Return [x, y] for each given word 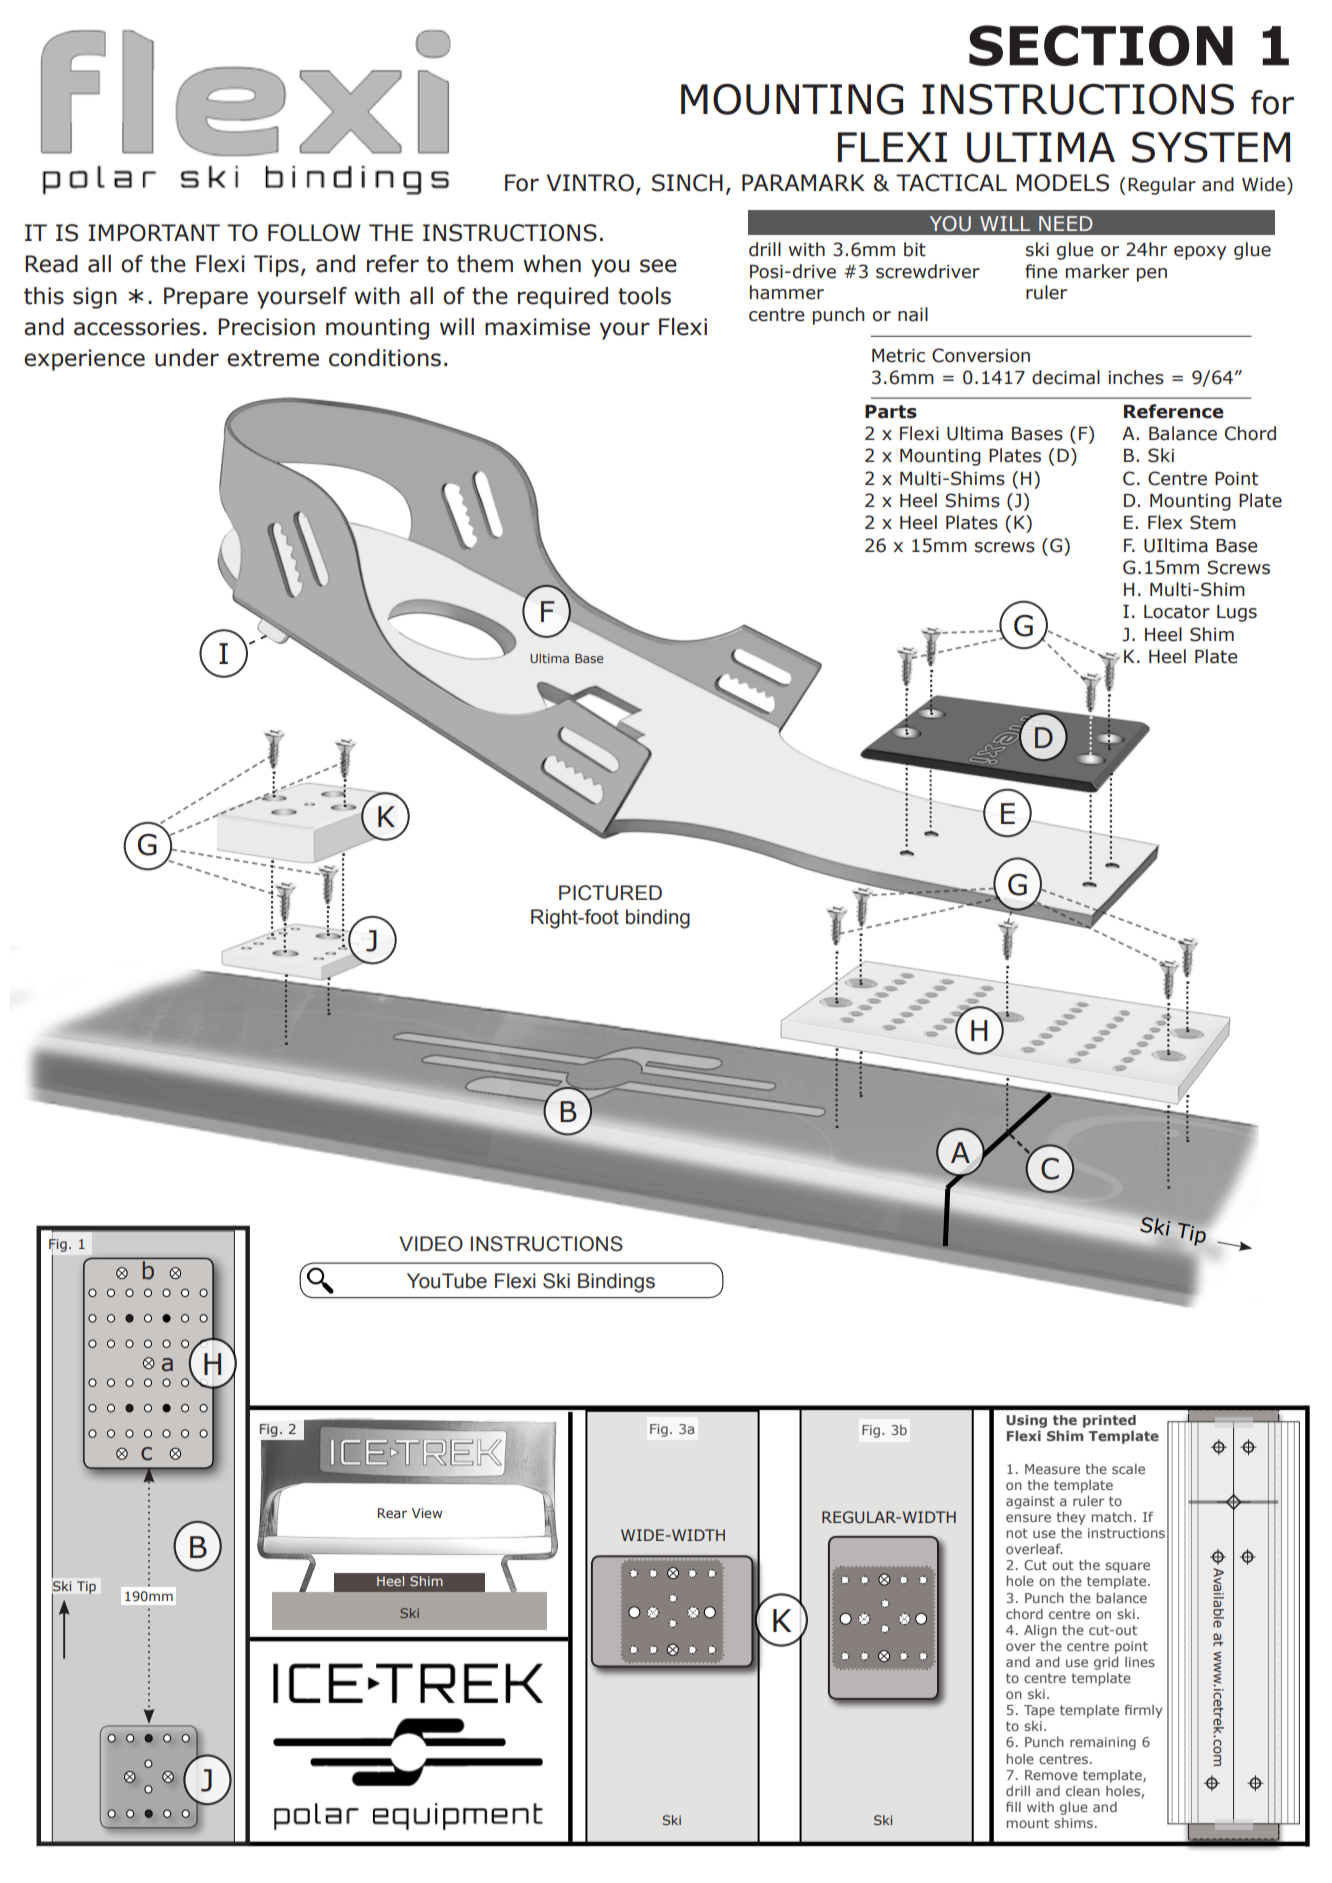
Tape [1039, 1711]
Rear [392, 1513]
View [427, 1513]
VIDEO [431, 1244]
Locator [1177, 612]
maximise [537, 327]
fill [1013, 1806]
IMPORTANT [154, 233]
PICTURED [610, 893]
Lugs [1237, 613]
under [187, 358]
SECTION [1101, 45]
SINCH [687, 183]
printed [1109, 1423]
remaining [1103, 1743]
